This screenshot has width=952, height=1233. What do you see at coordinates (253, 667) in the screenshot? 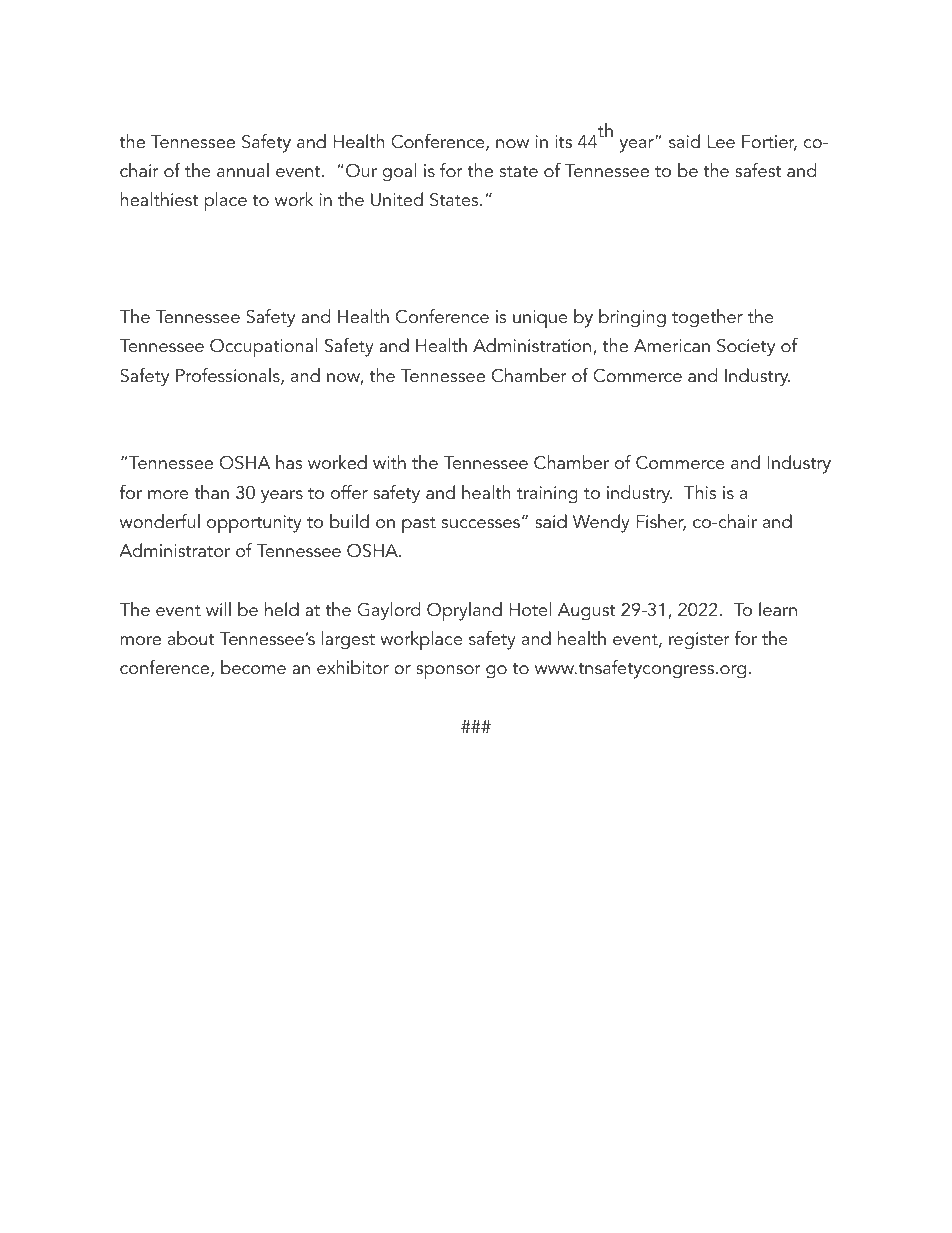
I see `become` at bounding box center [253, 667].
